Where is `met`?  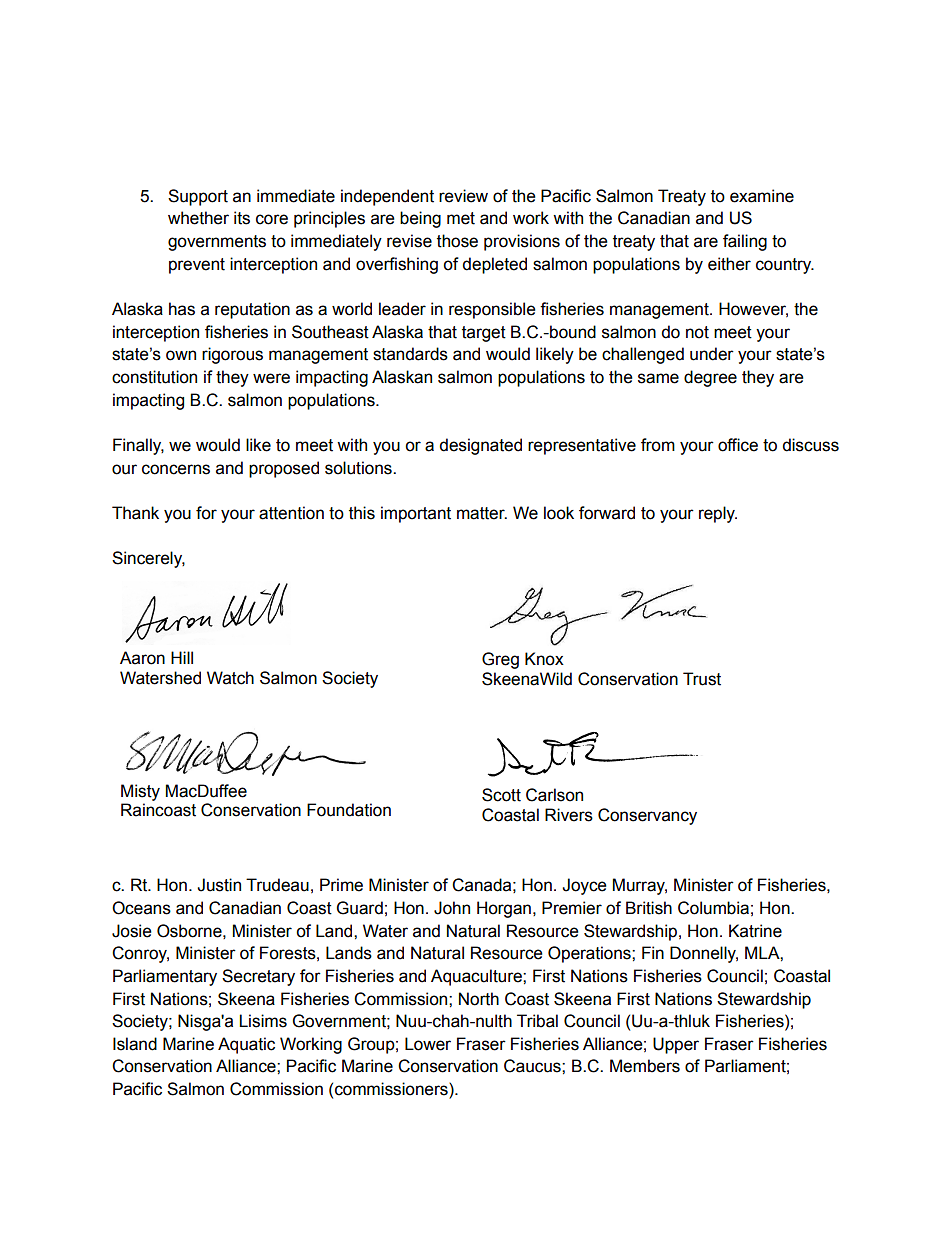
met is located at coordinates (461, 218).
